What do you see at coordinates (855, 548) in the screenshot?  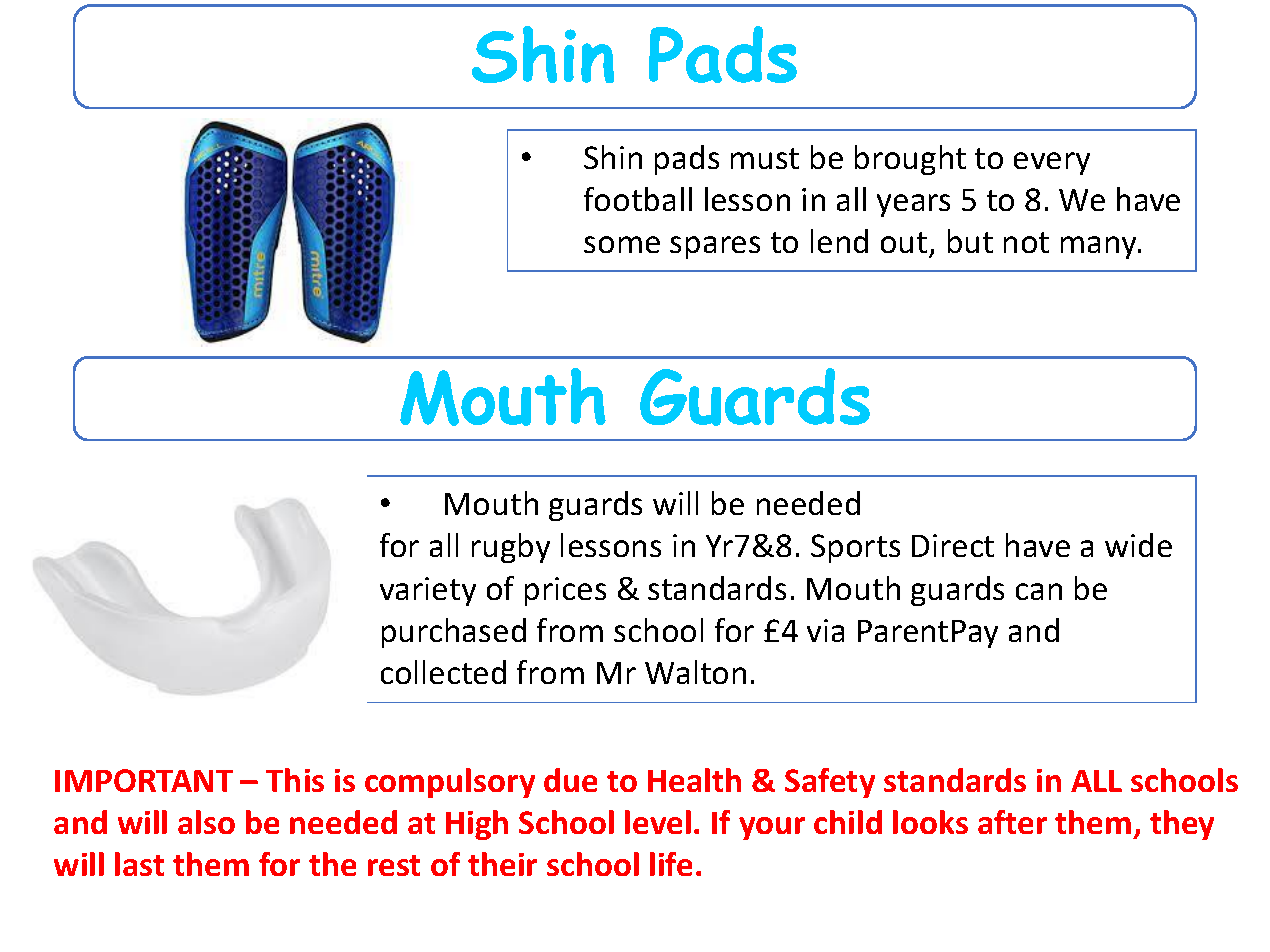 I see `Sports` at bounding box center [855, 548].
